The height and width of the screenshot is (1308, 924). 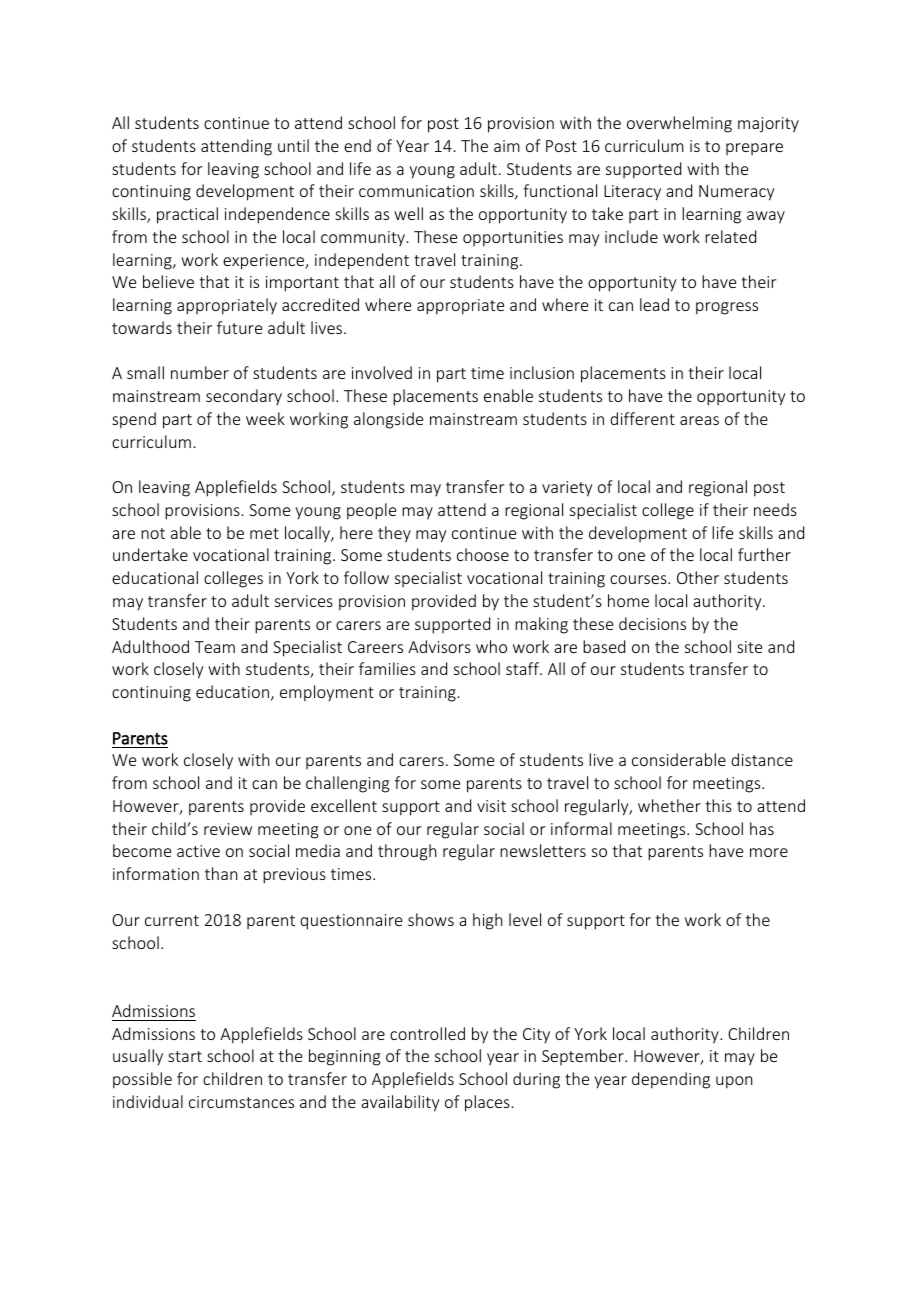 What do you see at coordinates (699, 420) in the screenshot?
I see `areas` at bounding box center [699, 420].
